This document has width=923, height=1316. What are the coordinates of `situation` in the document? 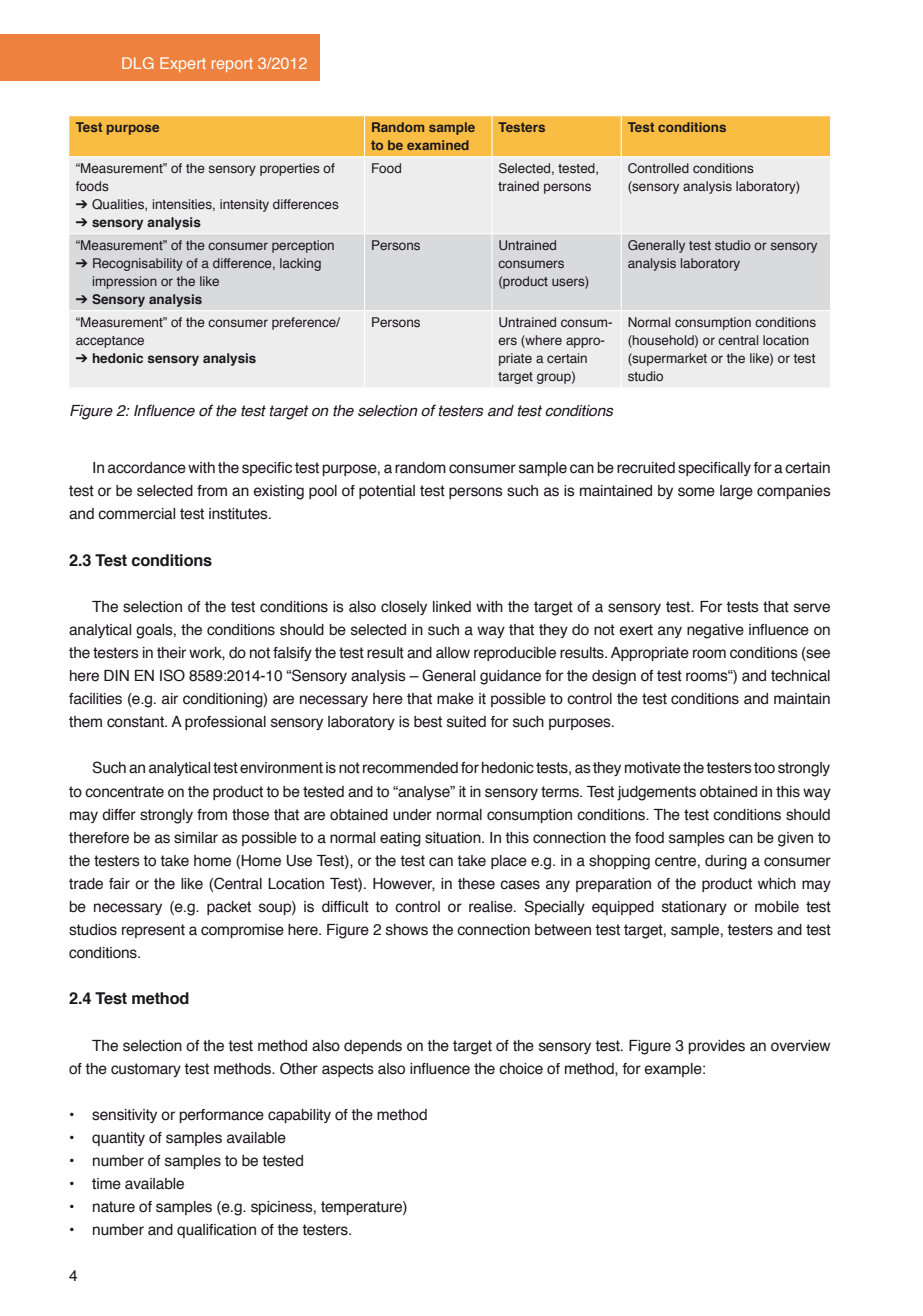 It's located at (454, 838).
